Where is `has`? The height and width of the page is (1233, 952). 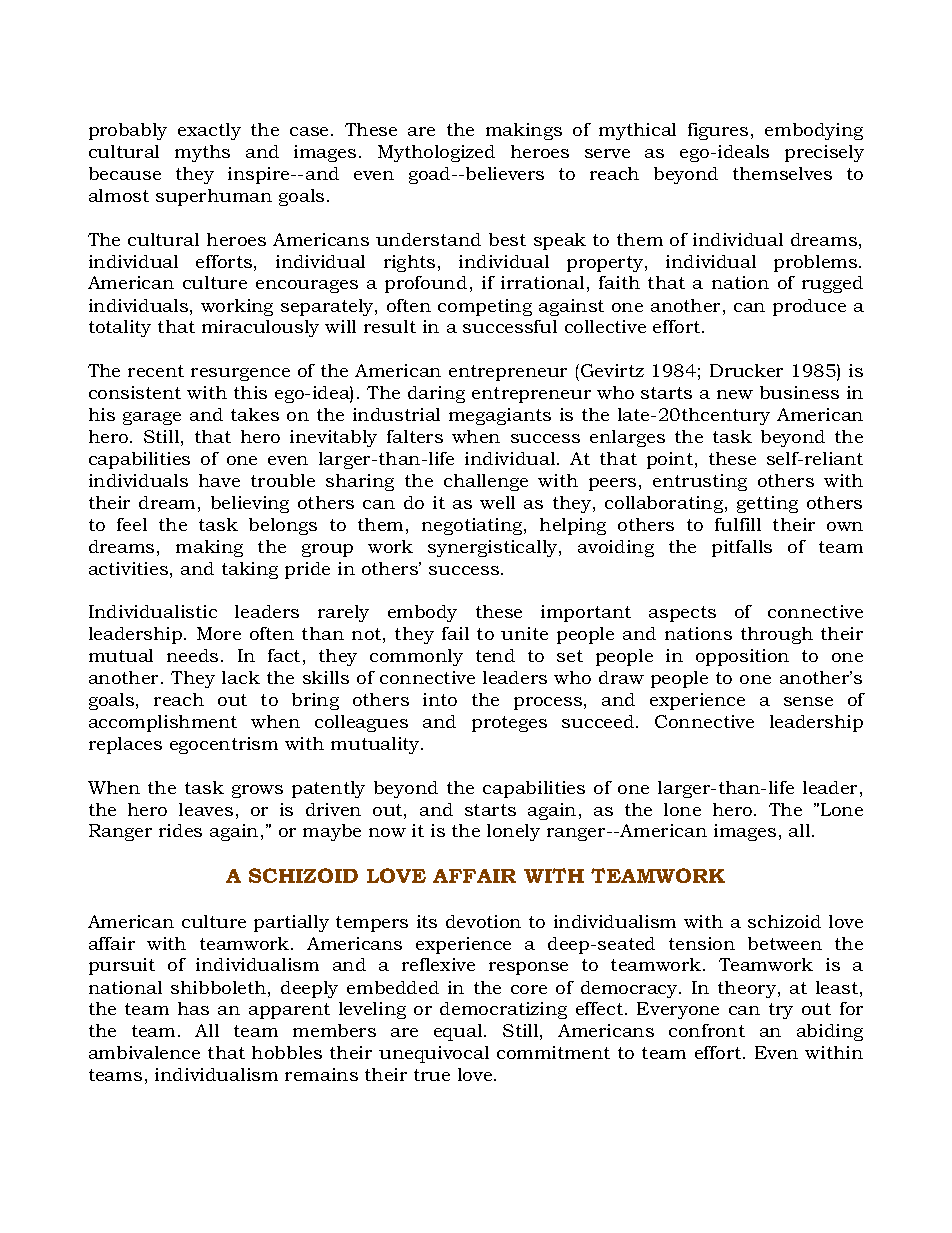 has is located at coordinates (193, 1008).
